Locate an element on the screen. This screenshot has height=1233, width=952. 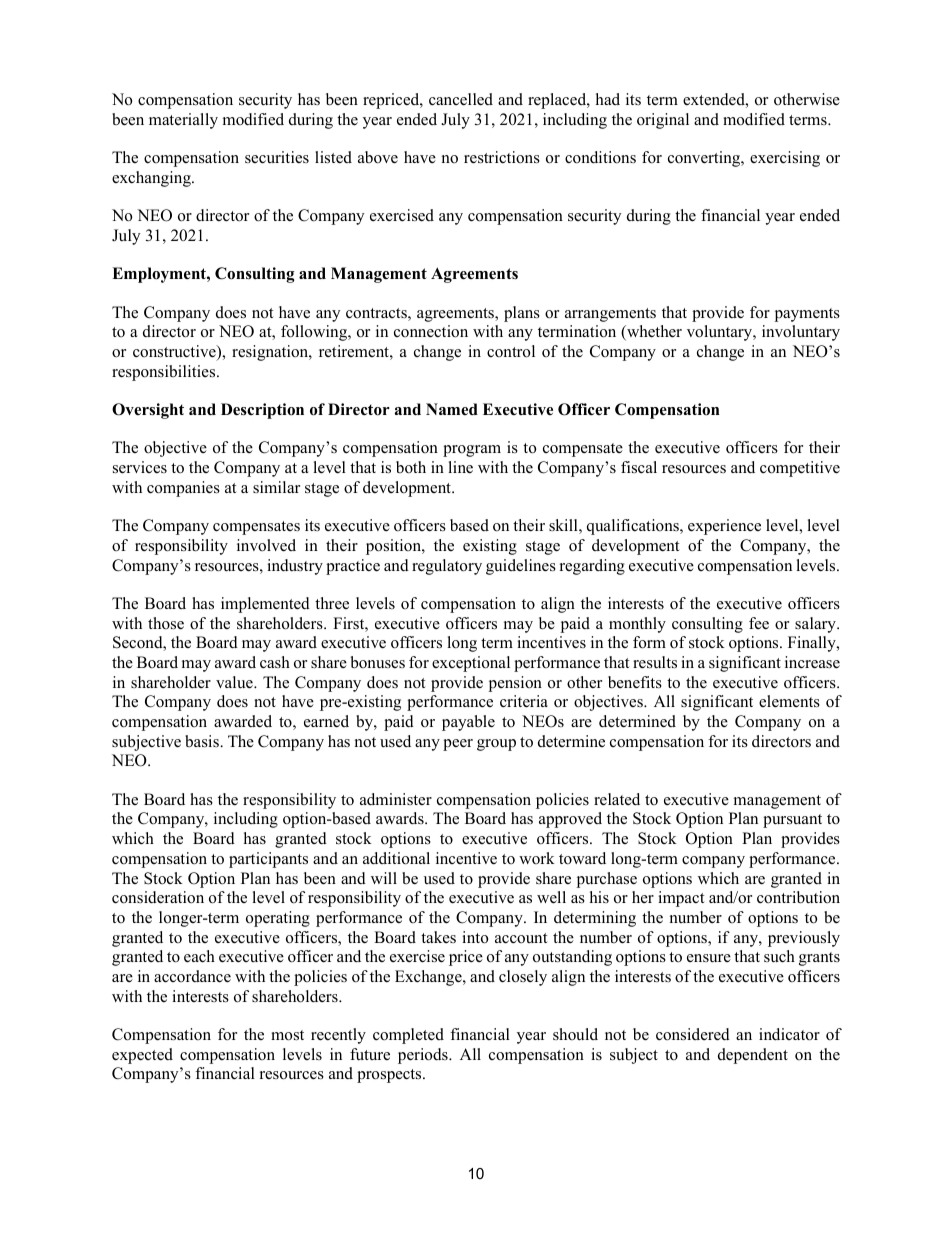
work is located at coordinates (537, 858).
